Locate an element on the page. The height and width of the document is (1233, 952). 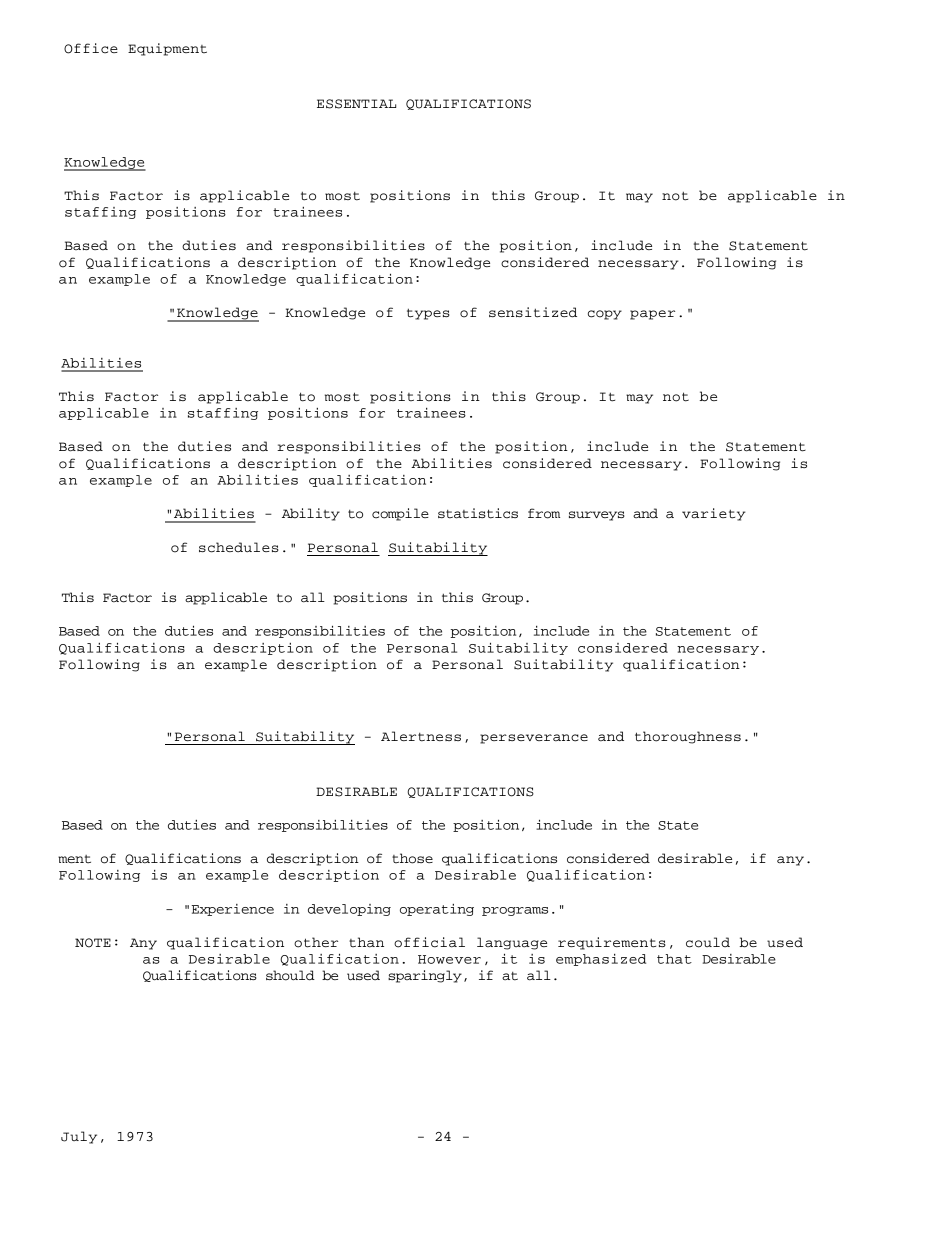
paper is located at coordinates (652, 315).
